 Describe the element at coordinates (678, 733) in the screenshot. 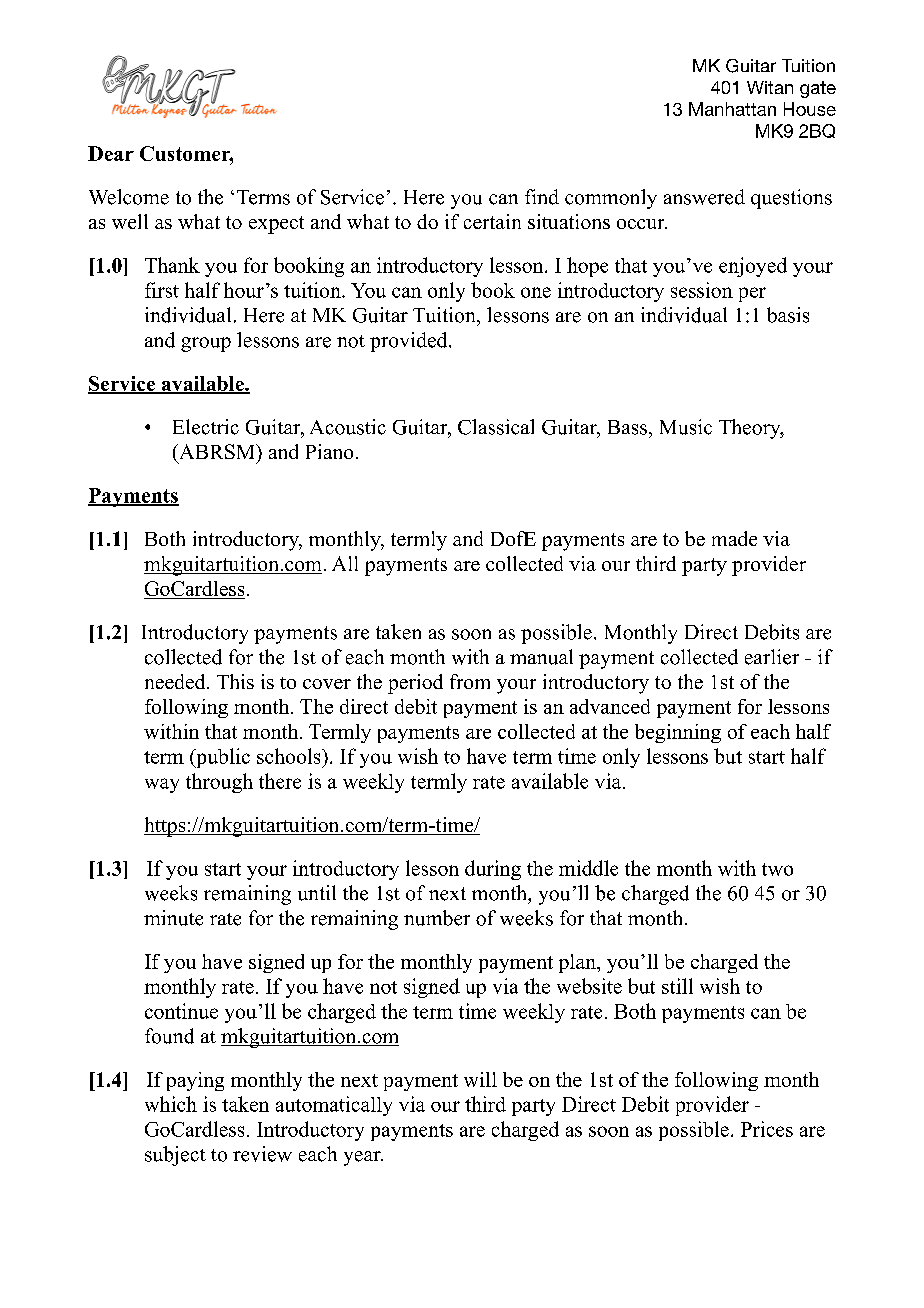

I see `beginning` at that location.
